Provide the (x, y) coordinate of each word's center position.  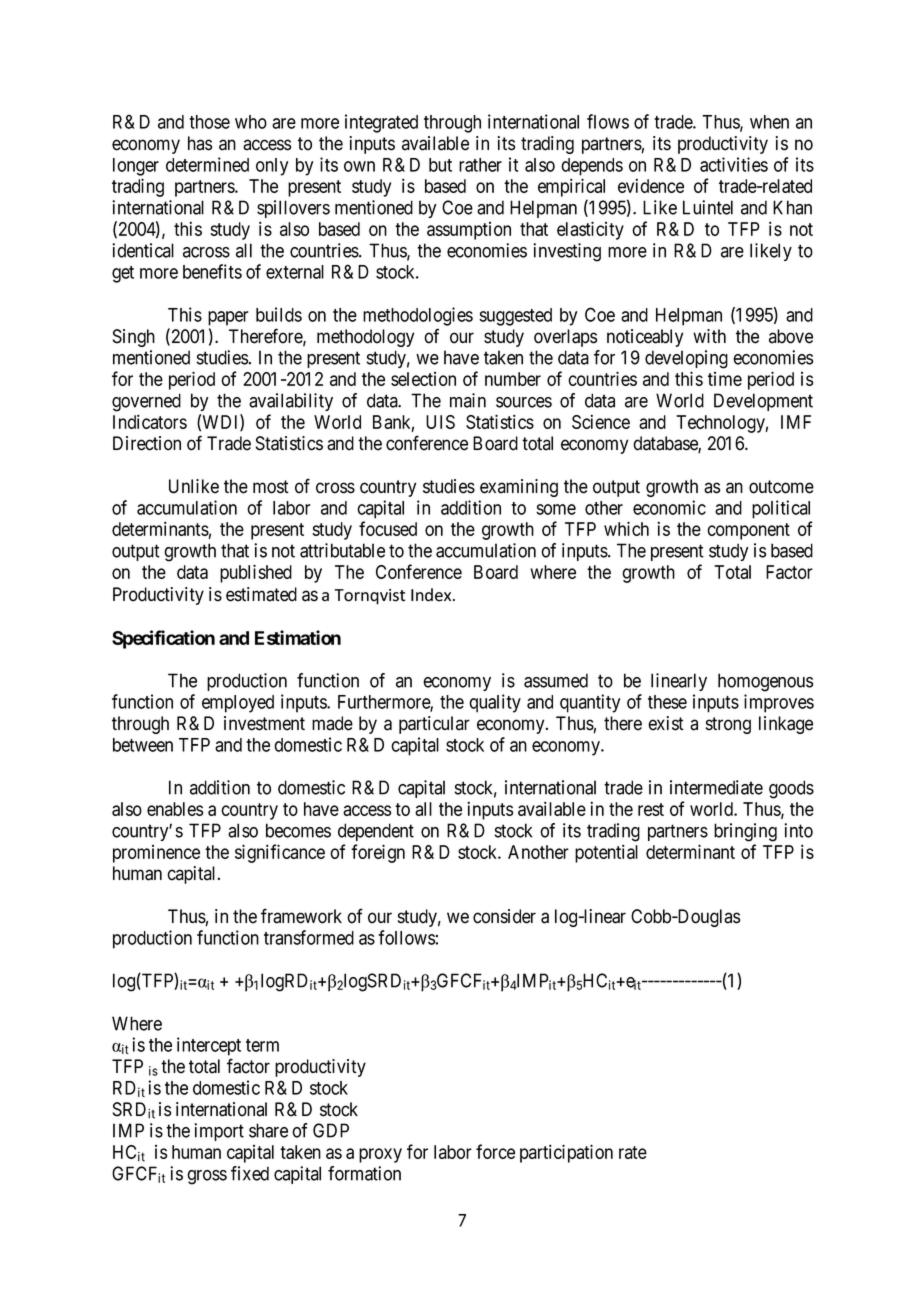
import (219, 1132)
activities (734, 164)
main (468, 400)
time (725, 379)
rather (480, 165)
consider (504, 916)
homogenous (765, 682)
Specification (163, 639)
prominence (156, 854)
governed (146, 402)
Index (432, 595)
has (200, 143)
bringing (745, 832)
